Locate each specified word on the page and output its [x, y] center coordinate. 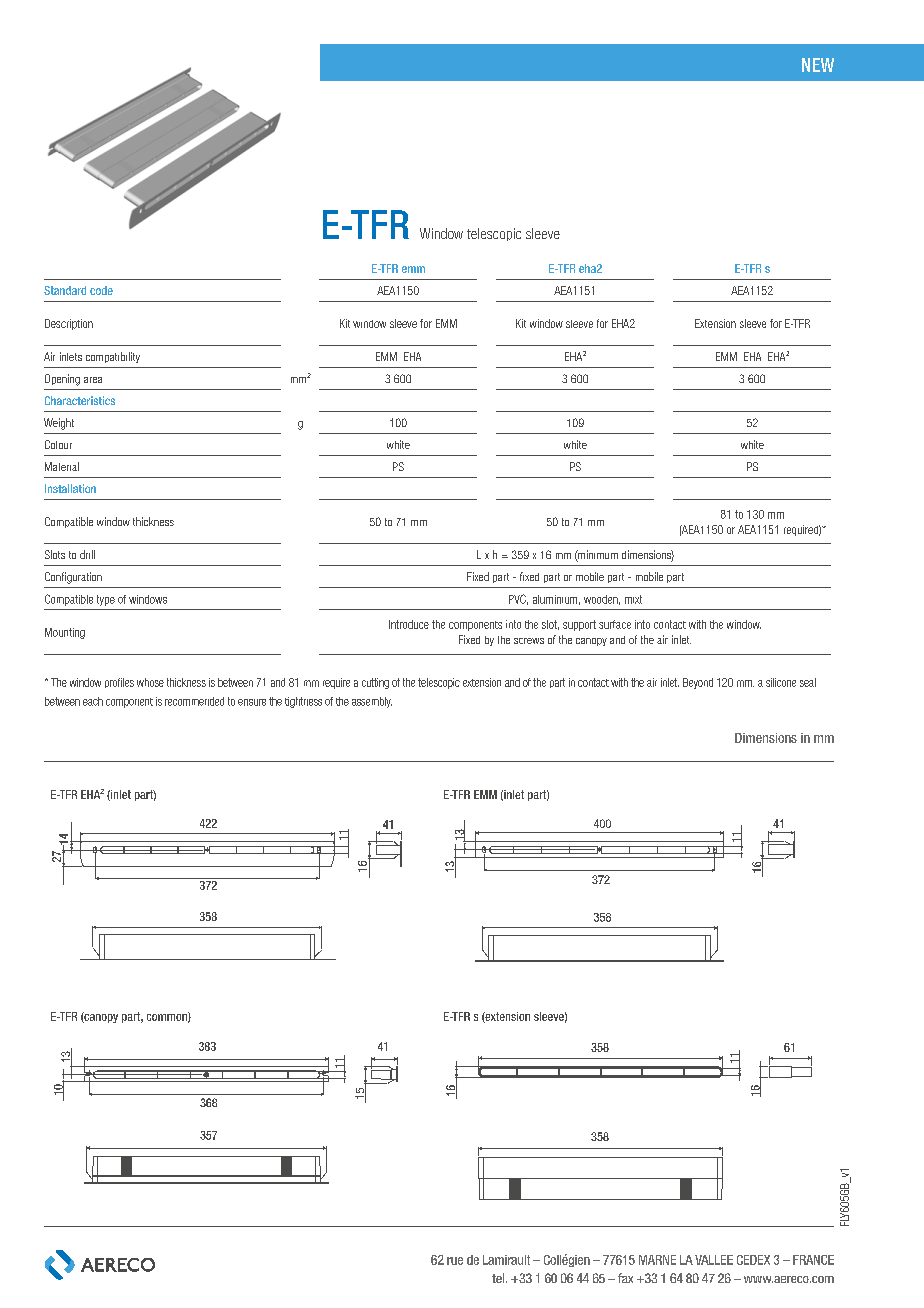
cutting [375, 683]
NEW [818, 65]
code [101, 290]
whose [150, 682]
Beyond [698, 683]
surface [615, 624]
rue [455, 1261]
